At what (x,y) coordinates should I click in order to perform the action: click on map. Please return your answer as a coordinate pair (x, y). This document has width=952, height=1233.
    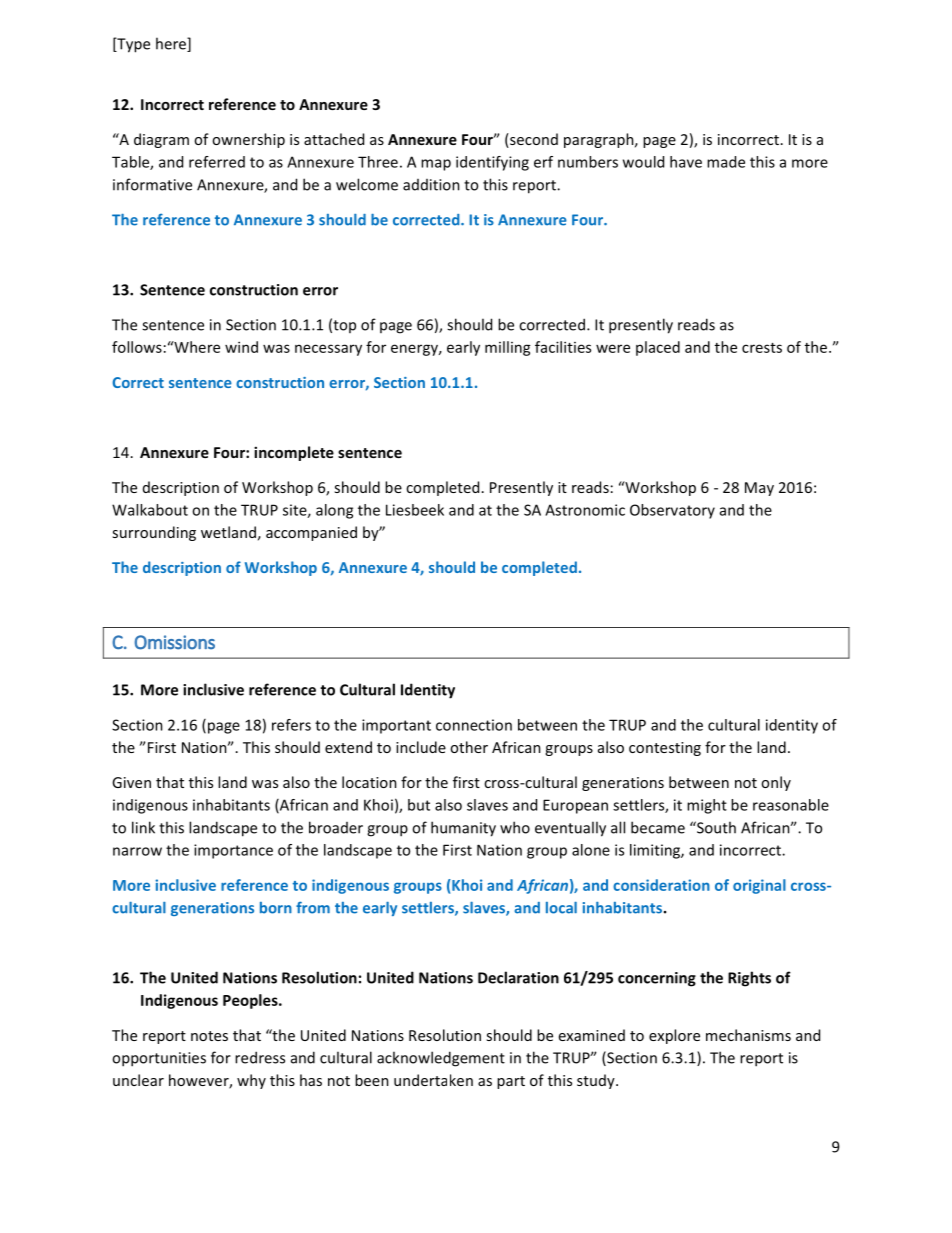
    Looking at the image, I should click on (436, 165).
